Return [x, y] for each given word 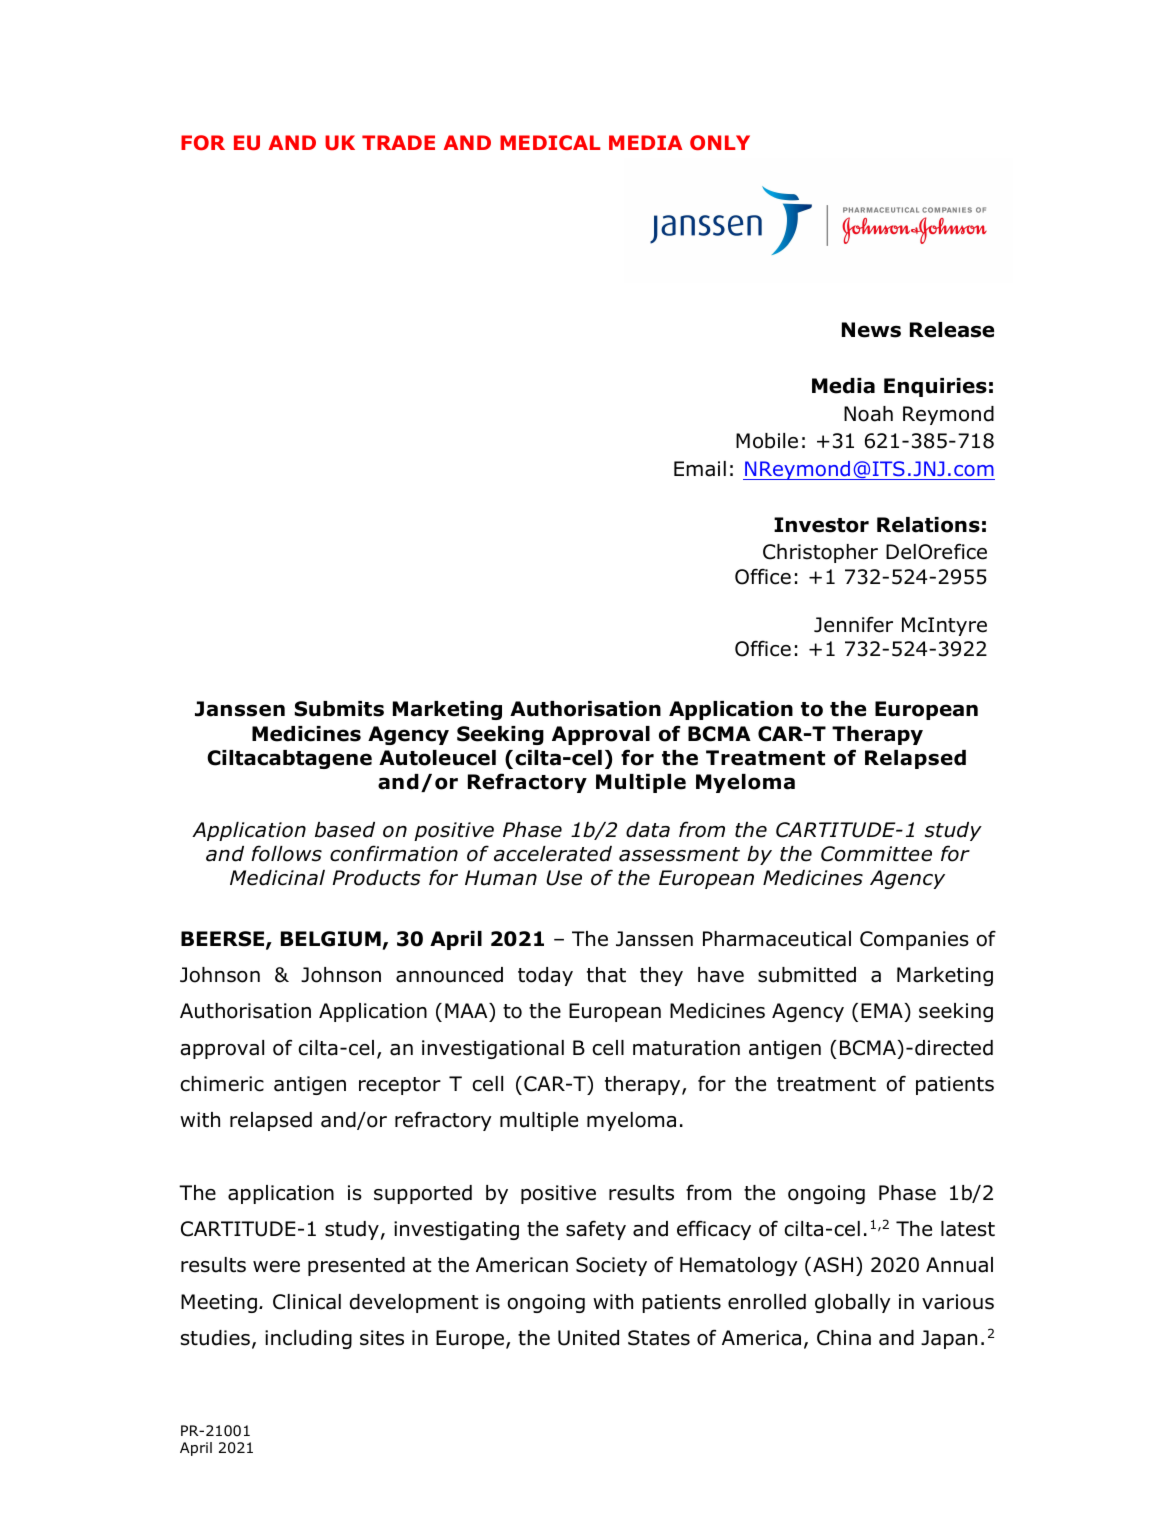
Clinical [307, 1302]
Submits [339, 709]
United [588, 1338]
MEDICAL [550, 142]
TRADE [398, 142]
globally [853, 1303]
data [648, 830]
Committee [876, 854]
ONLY [720, 142]
